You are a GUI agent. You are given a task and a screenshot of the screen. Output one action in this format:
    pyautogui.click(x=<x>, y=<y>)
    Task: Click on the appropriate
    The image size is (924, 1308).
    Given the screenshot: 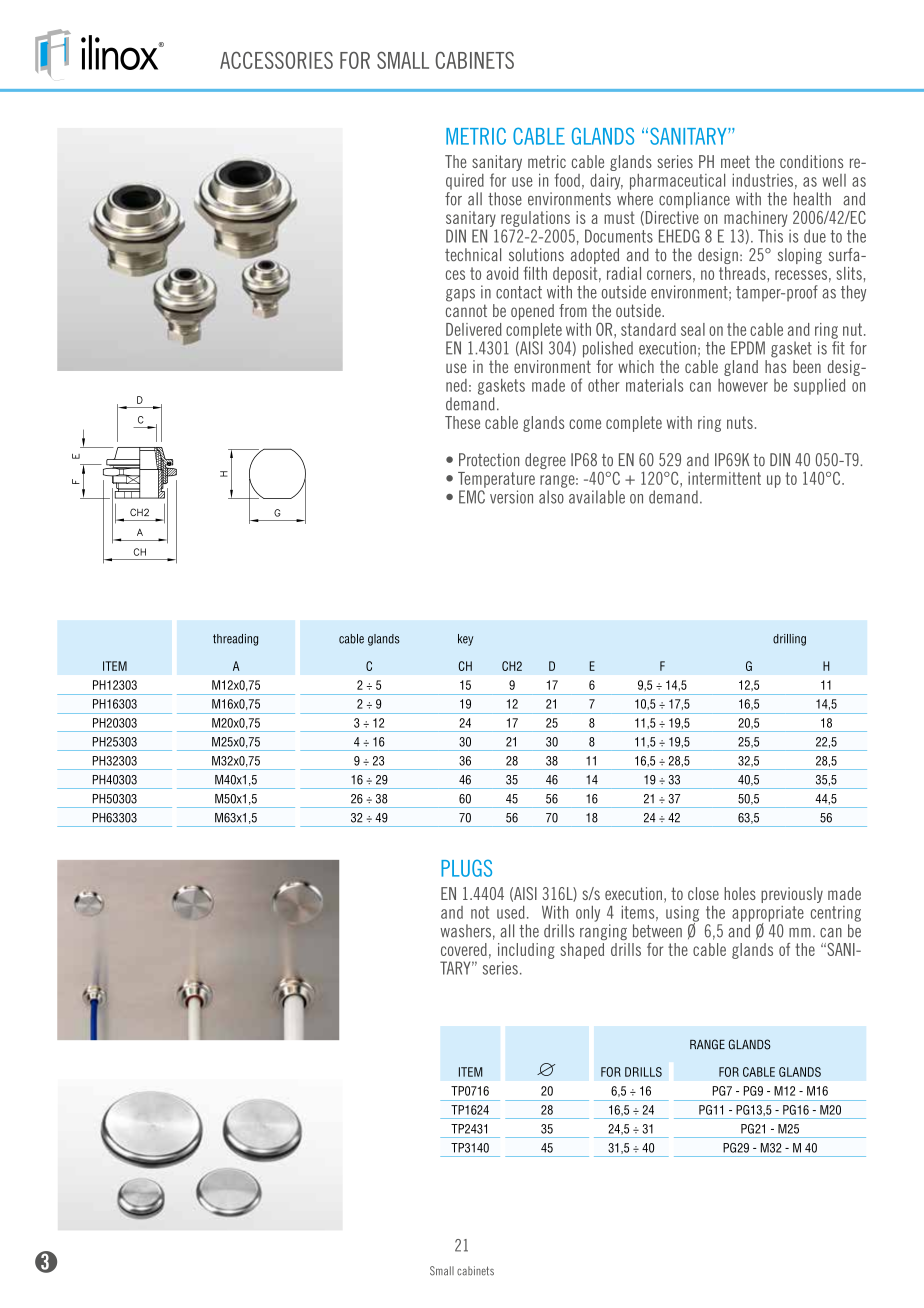 What is the action you would take?
    pyautogui.click(x=768, y=915)
